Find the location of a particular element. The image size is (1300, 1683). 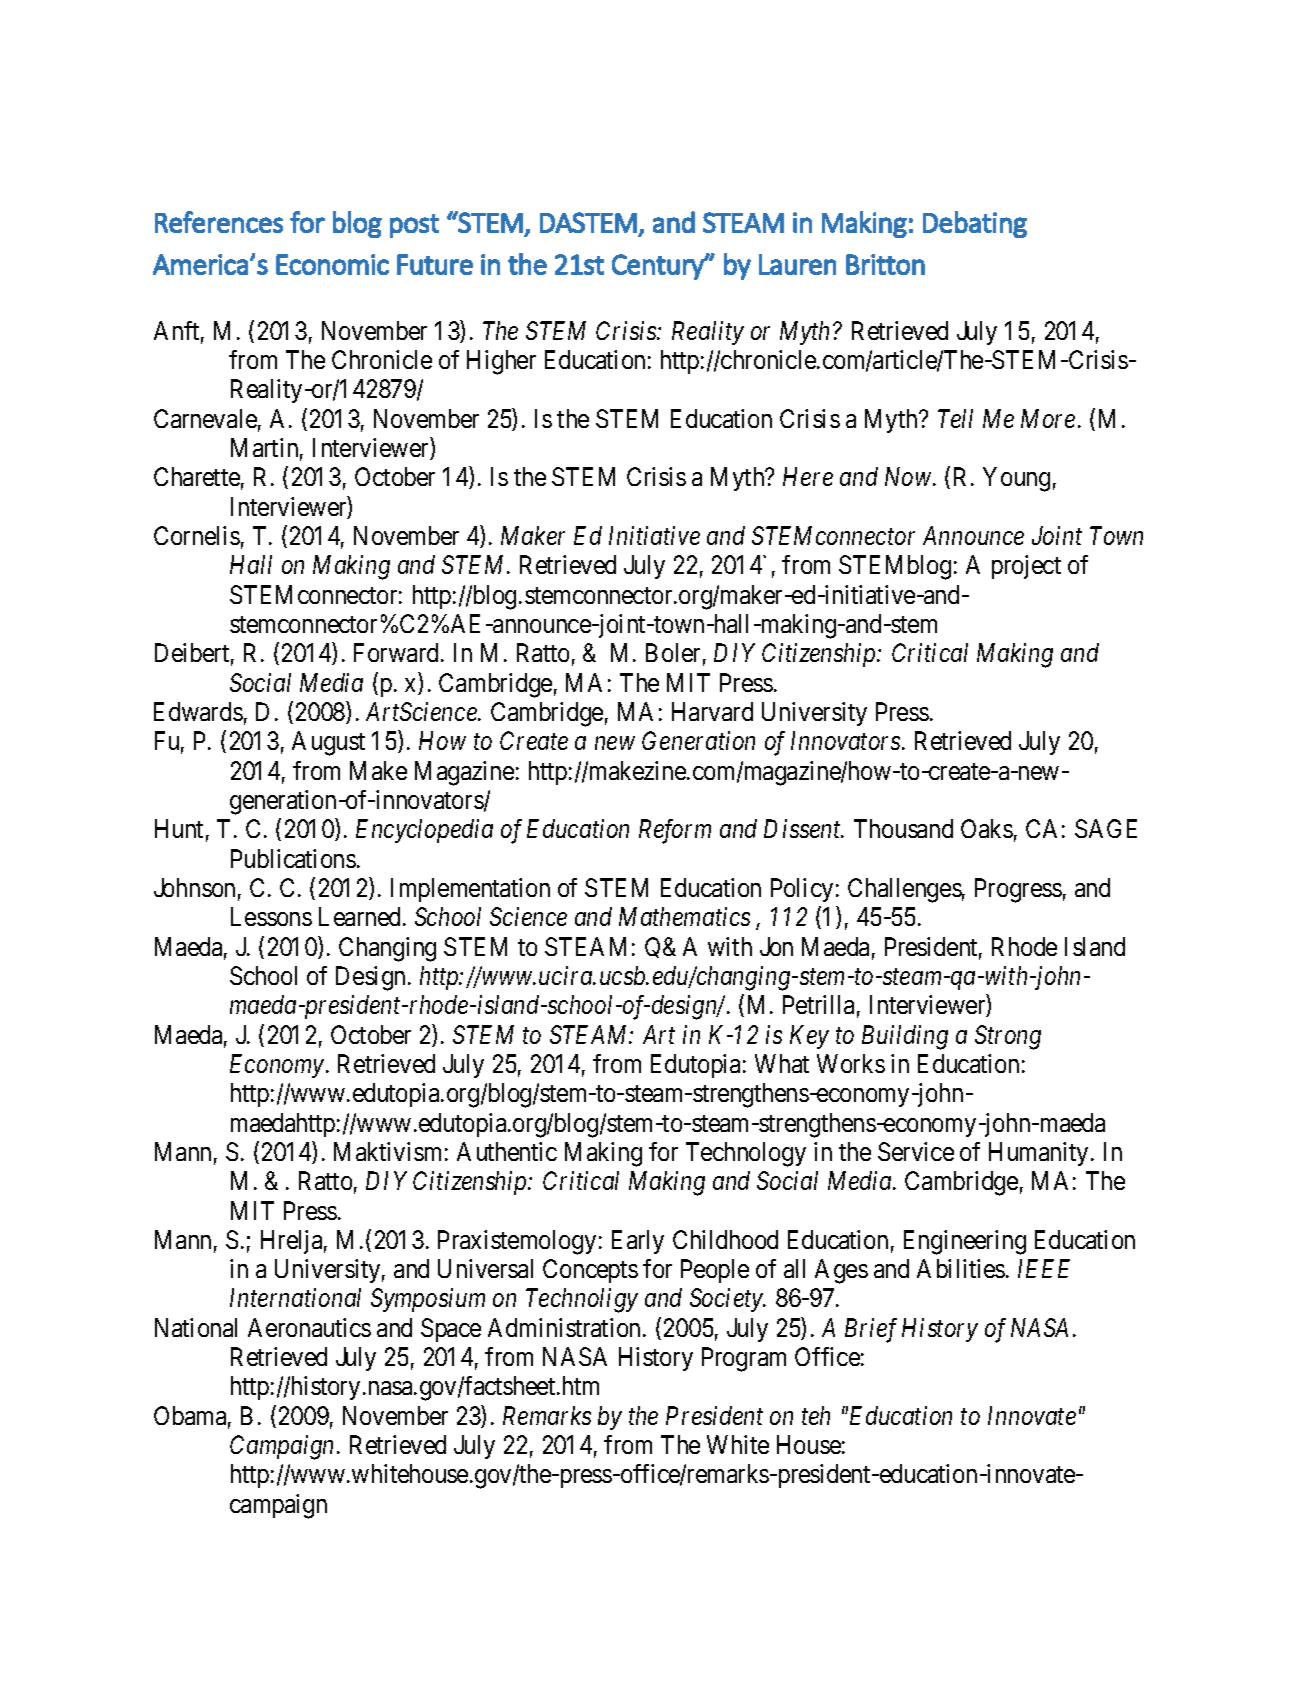

Lauren is located at coordinates (797, 264).
